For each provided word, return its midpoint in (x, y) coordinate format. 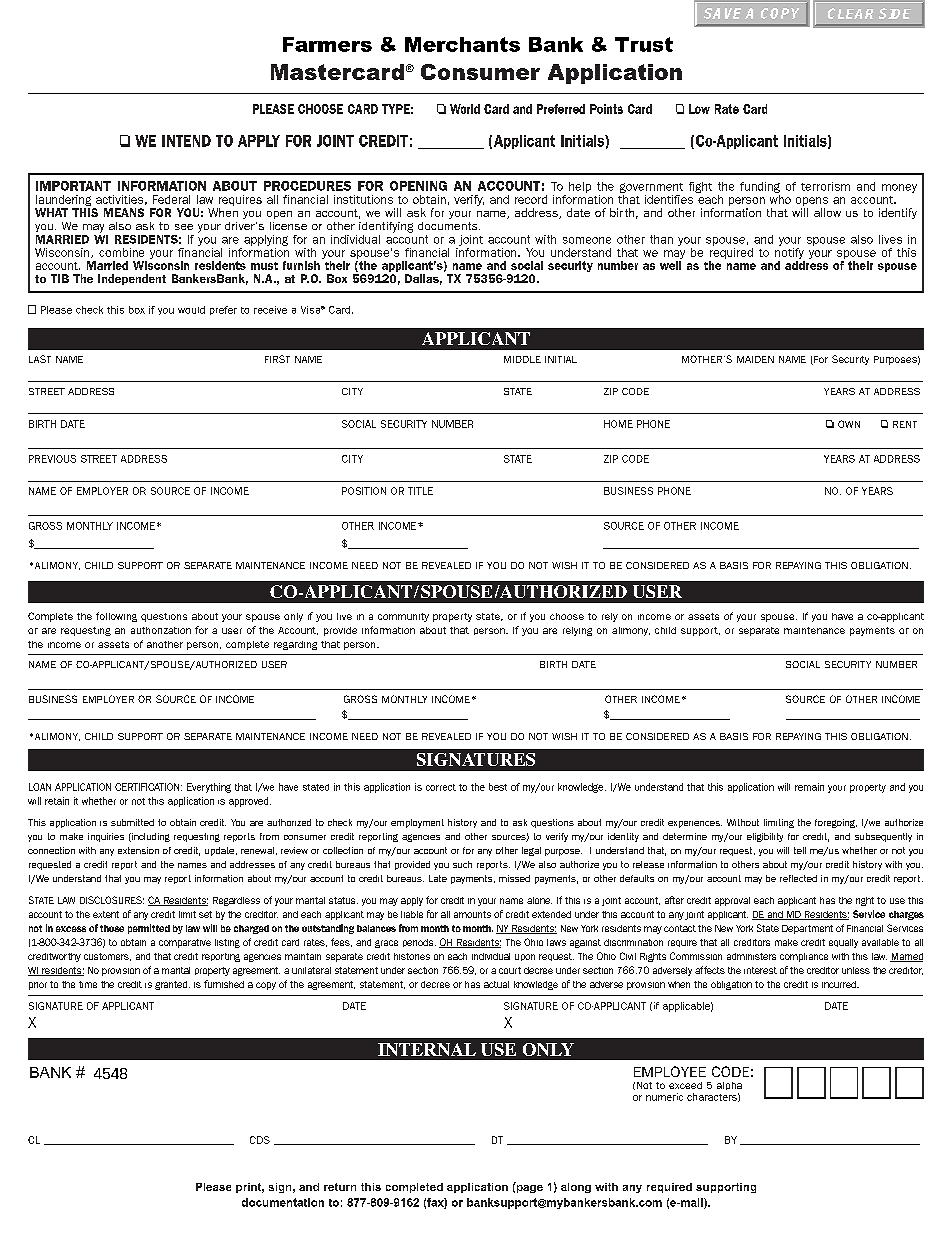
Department (807, 929)
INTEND (186, 141)
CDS (260, 1140)
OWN (849, 424)
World (465, 109)
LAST (40, 359)
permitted (149, 929)
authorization (161, 630)
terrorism (825, 186)
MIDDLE (522, 359)
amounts (472, 914)
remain (809, 787)
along (576, 1188)
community (403, 617)
